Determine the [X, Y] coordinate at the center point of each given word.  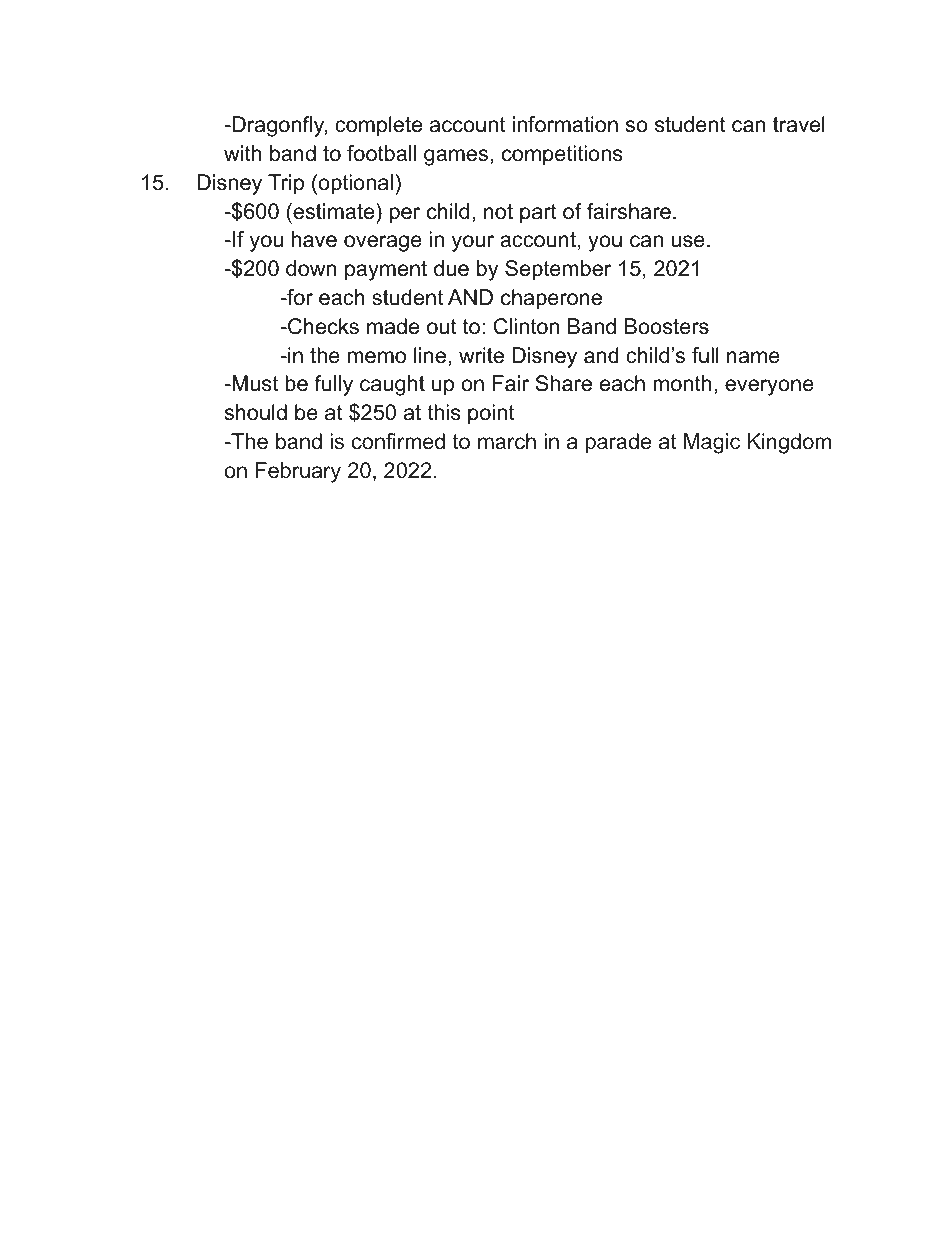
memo [377, 357]
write [481, 355]
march [507, 441]
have [314, 239]
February [298, 472]
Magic [712, 443]
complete [378, 126]
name [753, 357]
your [473, 243]
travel [799, 124]
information [565, 124]
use [688, 241]
